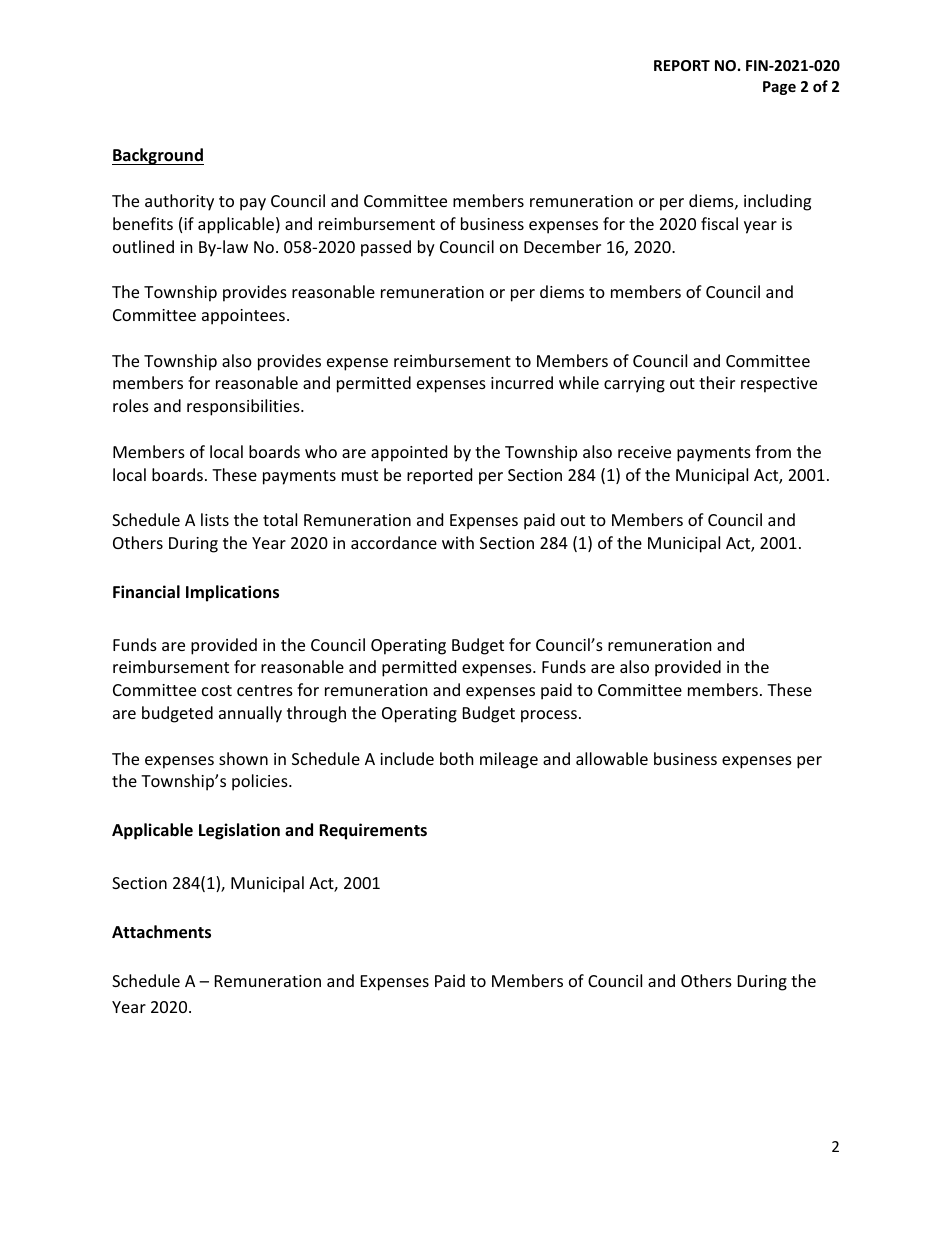  What do you see at coordinates (717, 382) in the screenshot?
I see `their` at bounding box center [717, 382].
